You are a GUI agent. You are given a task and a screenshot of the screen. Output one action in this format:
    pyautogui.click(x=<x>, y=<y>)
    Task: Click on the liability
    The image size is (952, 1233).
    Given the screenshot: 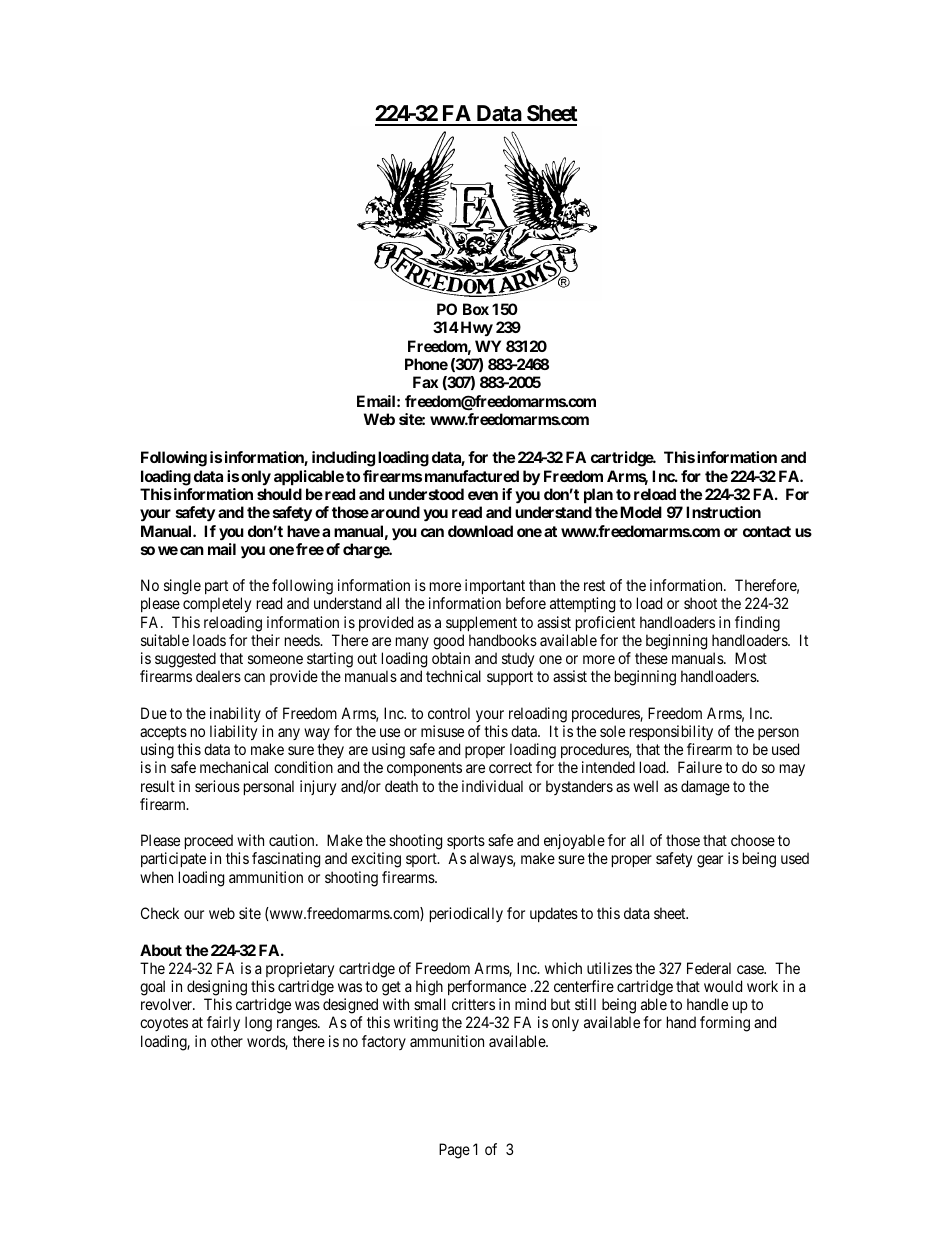 What is the action you would take?
    pyautogui.click(x=233, y=733)
